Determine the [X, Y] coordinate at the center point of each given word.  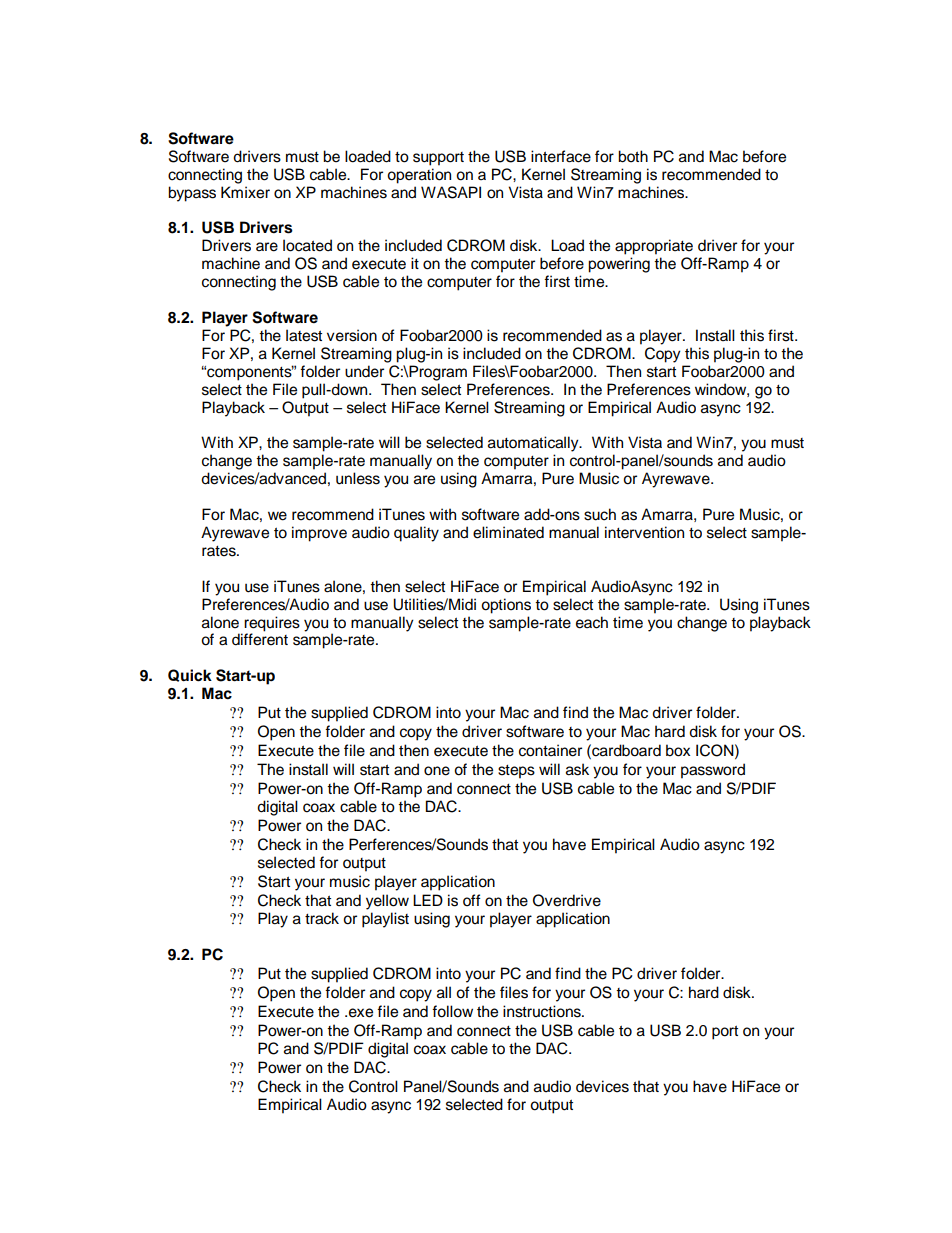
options [506, 606]
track [322, 918]
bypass [192, 194]
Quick [190, 675]
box [678, 750]
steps [516, 772]
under [364, 371]
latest [304, 335]
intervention [644, 532]
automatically [534, 444]
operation [419, 176]
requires [272, 624]
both [633, 156]
